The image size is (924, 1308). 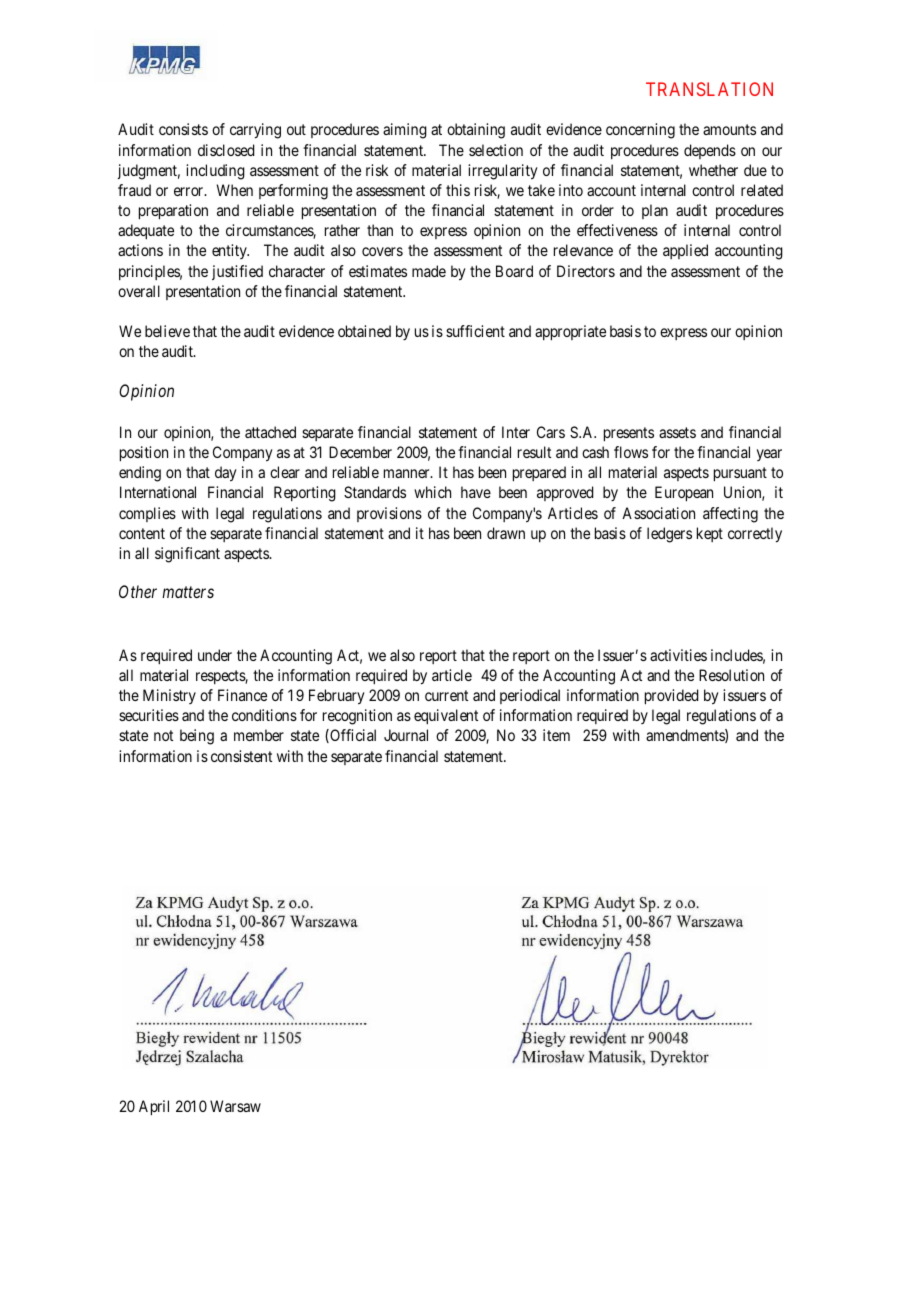 I want to click on consists, so click(x=183, y=129).
